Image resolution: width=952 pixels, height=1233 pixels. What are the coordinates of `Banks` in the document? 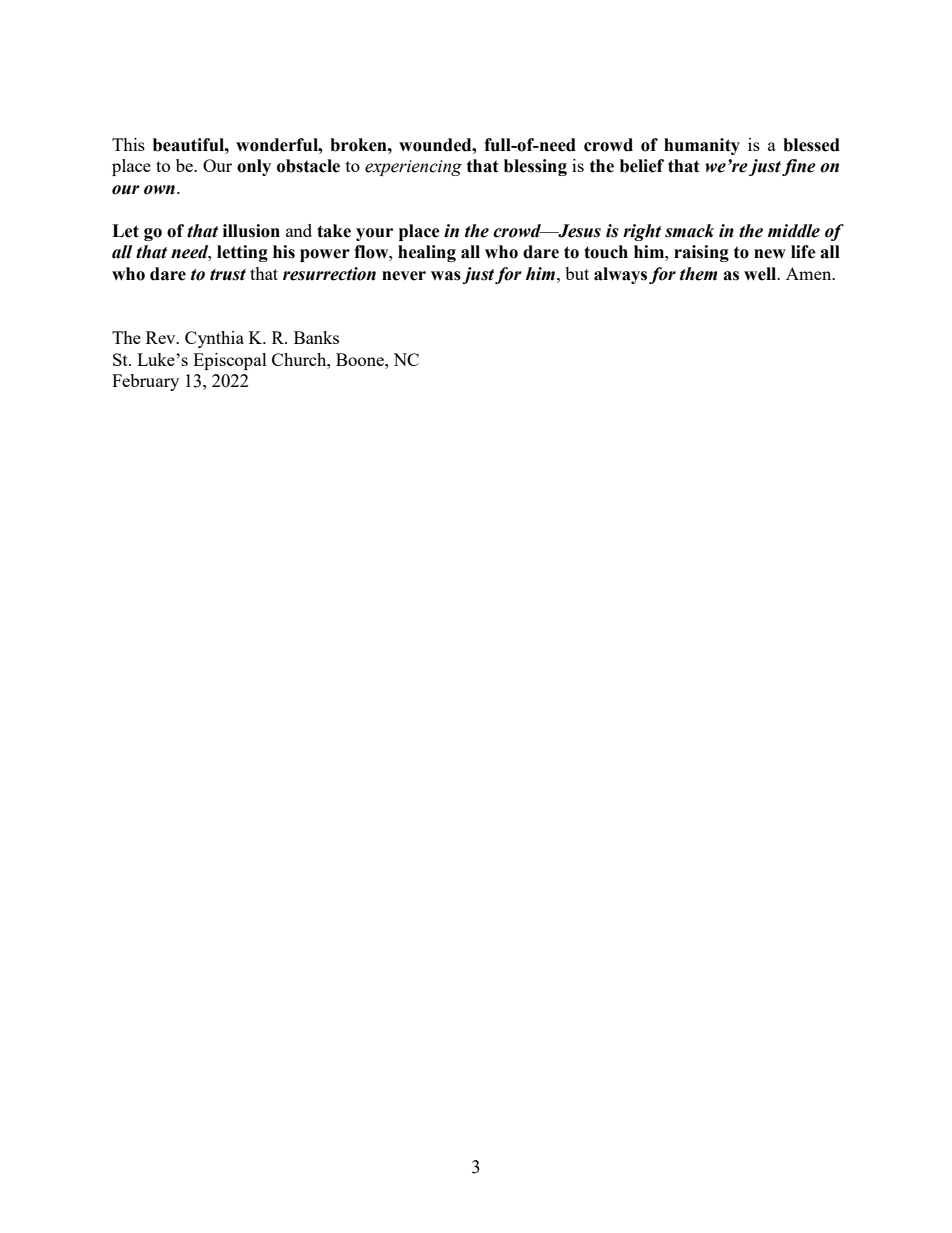 It's located at (316, 337).
